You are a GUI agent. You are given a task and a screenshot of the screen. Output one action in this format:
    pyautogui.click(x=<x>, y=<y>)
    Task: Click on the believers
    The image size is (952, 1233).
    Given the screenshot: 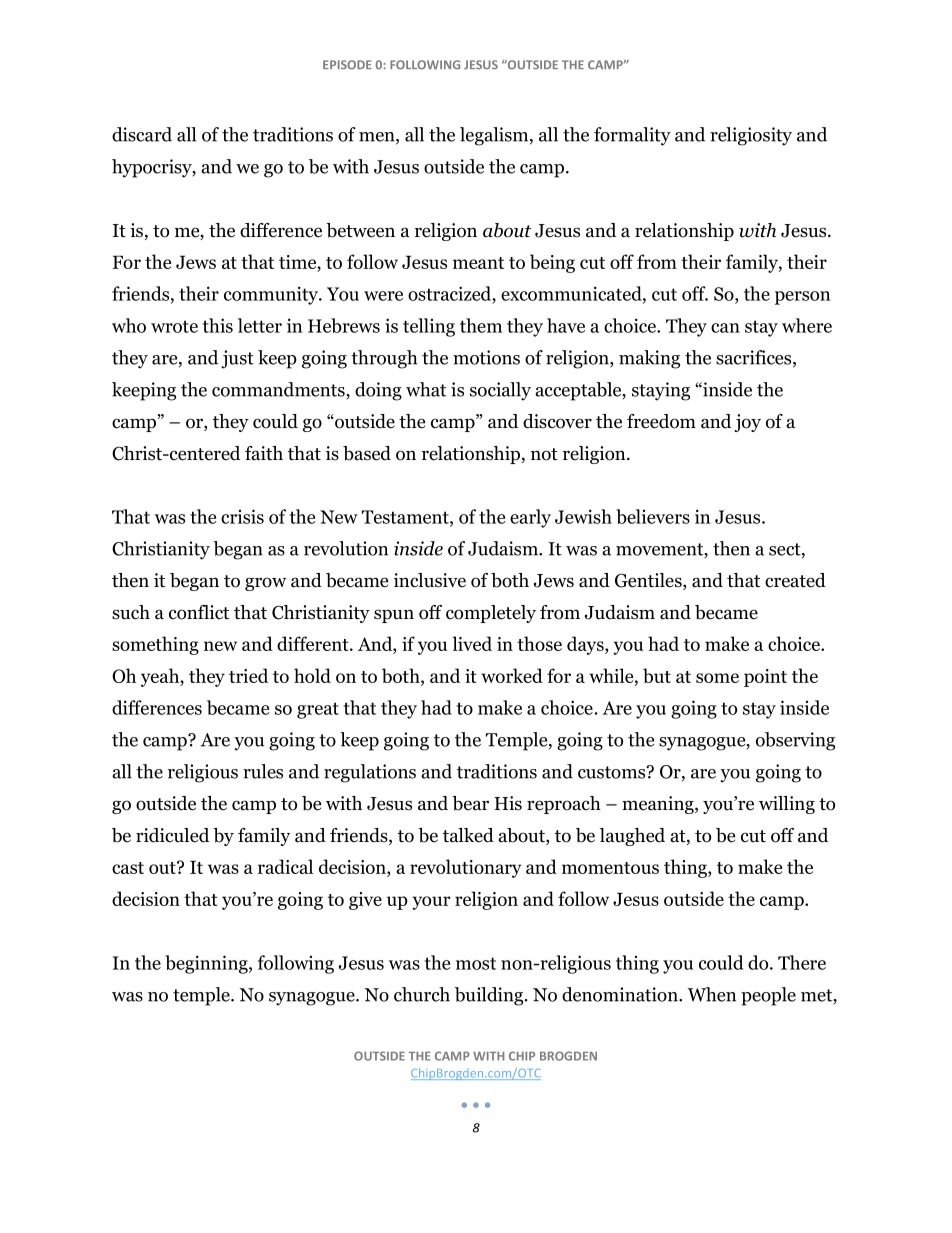 What is the action you would take?
    pyautogui.click(x=653, y=516)
